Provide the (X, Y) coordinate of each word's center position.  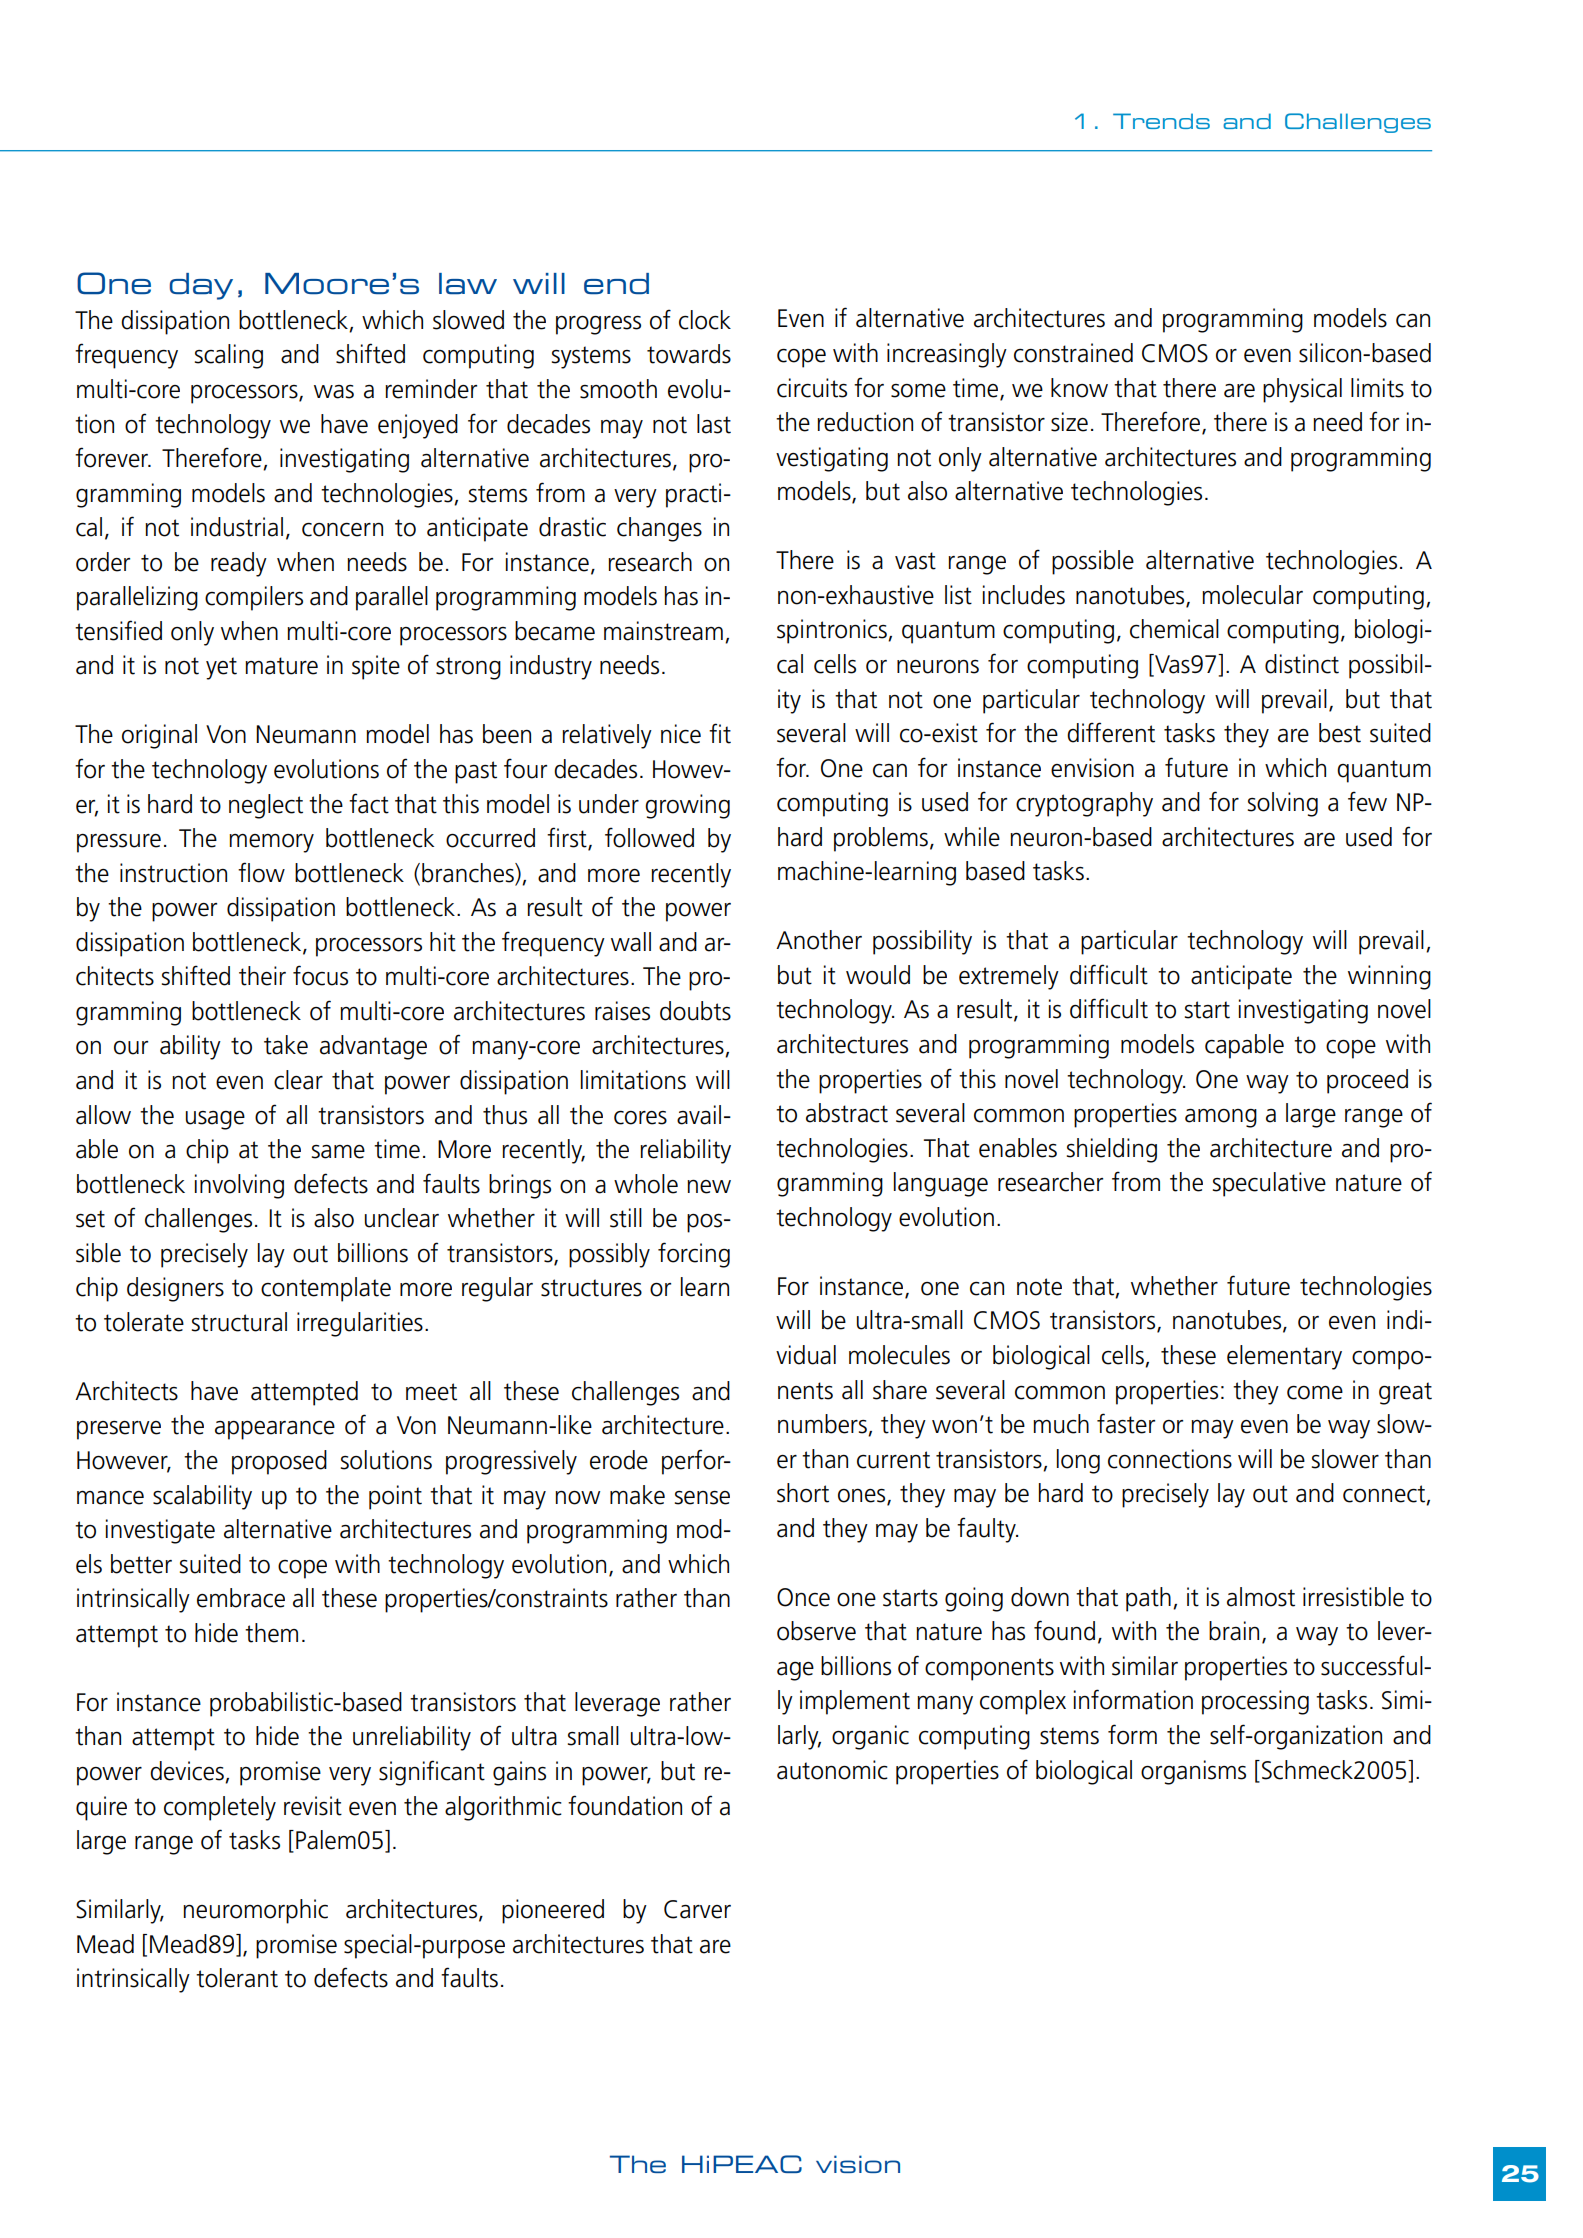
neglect (266, 806)
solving (1283, 804)
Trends (1161, 121)
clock (705, 320)
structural (239, 1322)
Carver (697, 1909)
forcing (694, 1255)
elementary (1284, 1357)
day (201, 286)
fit (720, 733)
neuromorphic (255, 1911)
